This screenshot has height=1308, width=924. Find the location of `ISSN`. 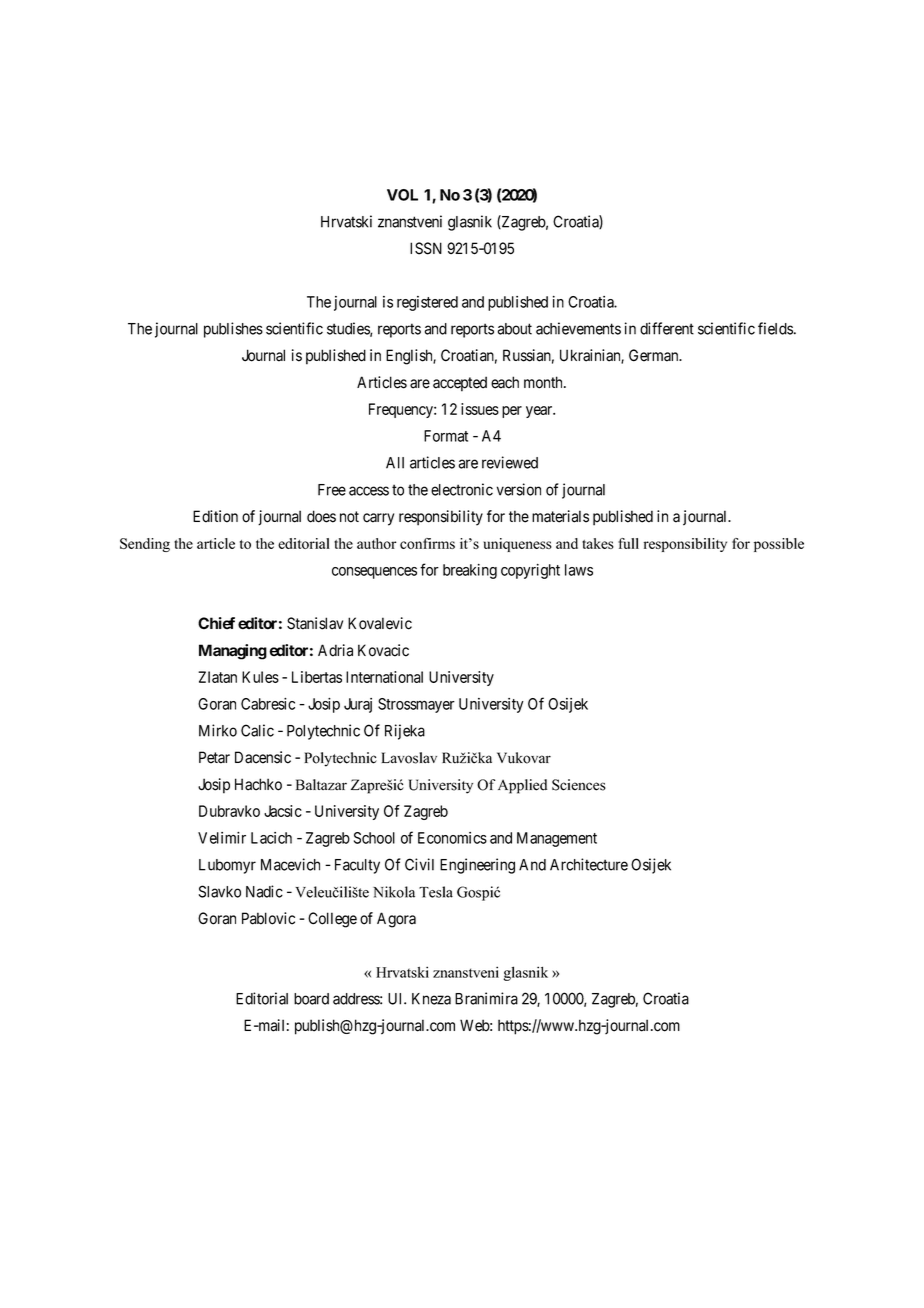

ISSN is located at coordinates (426, 248).
